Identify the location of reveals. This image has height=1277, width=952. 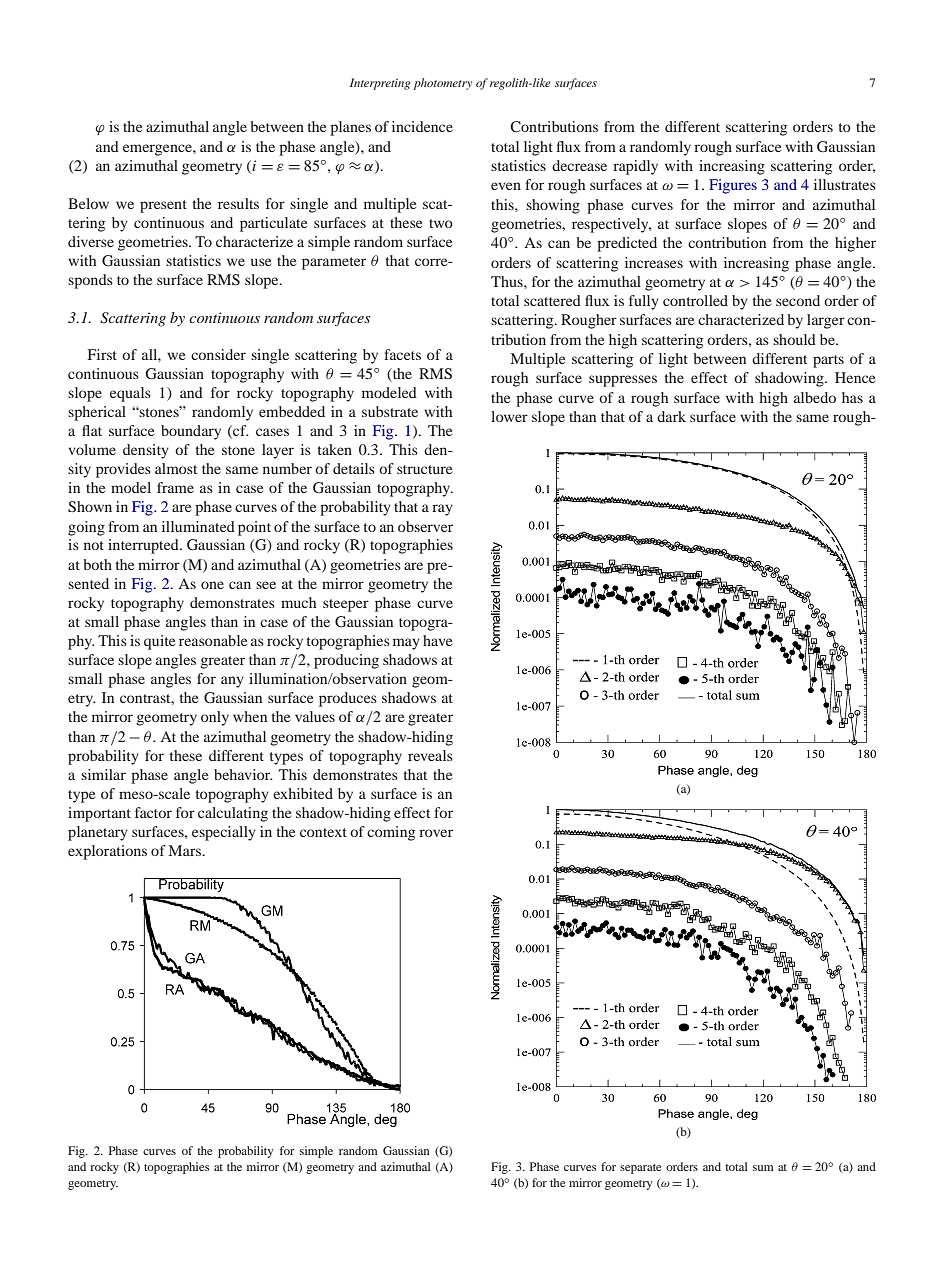
(430, 755).
